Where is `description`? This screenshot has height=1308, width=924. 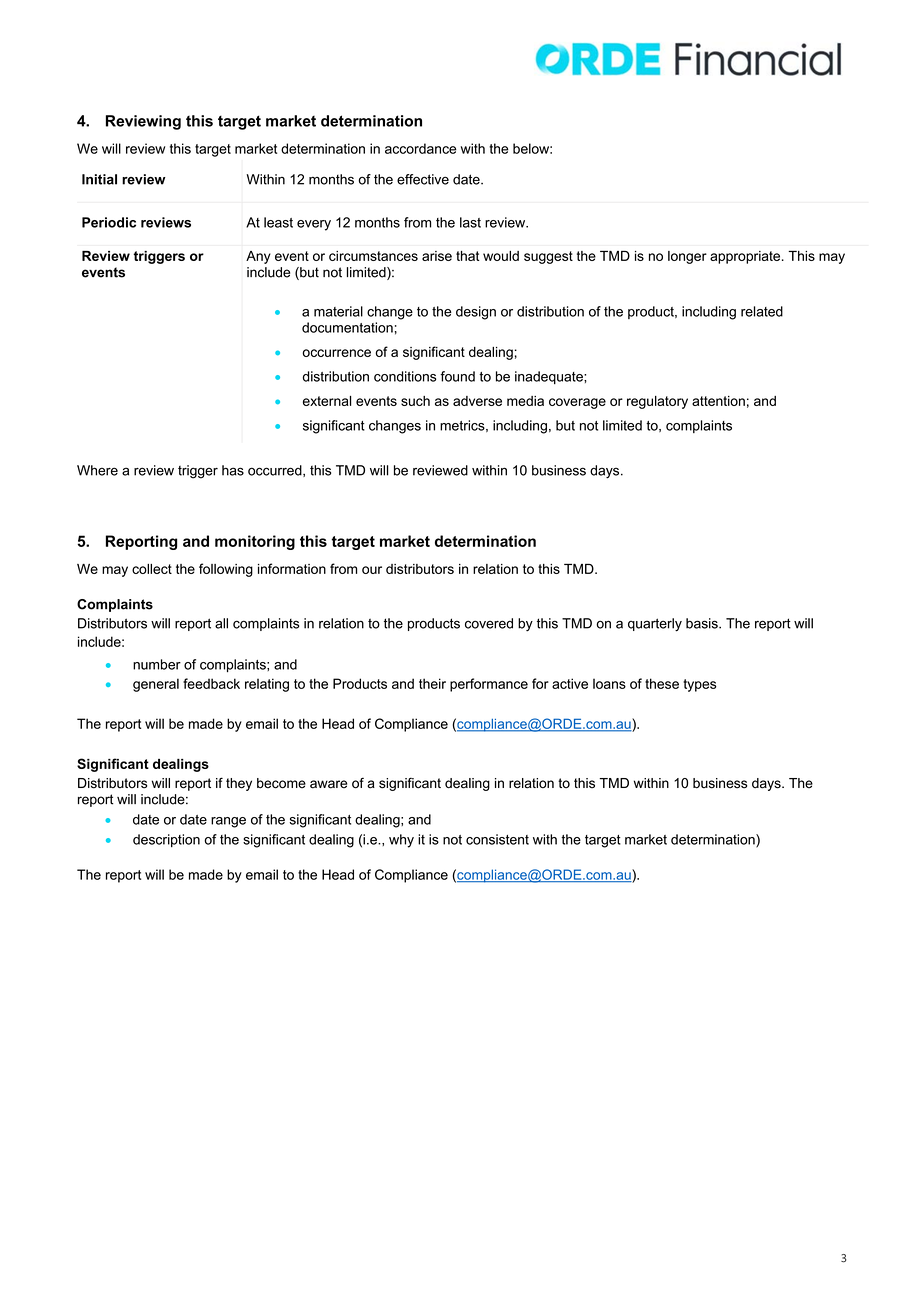 description is located at coordinates (166, 840).
